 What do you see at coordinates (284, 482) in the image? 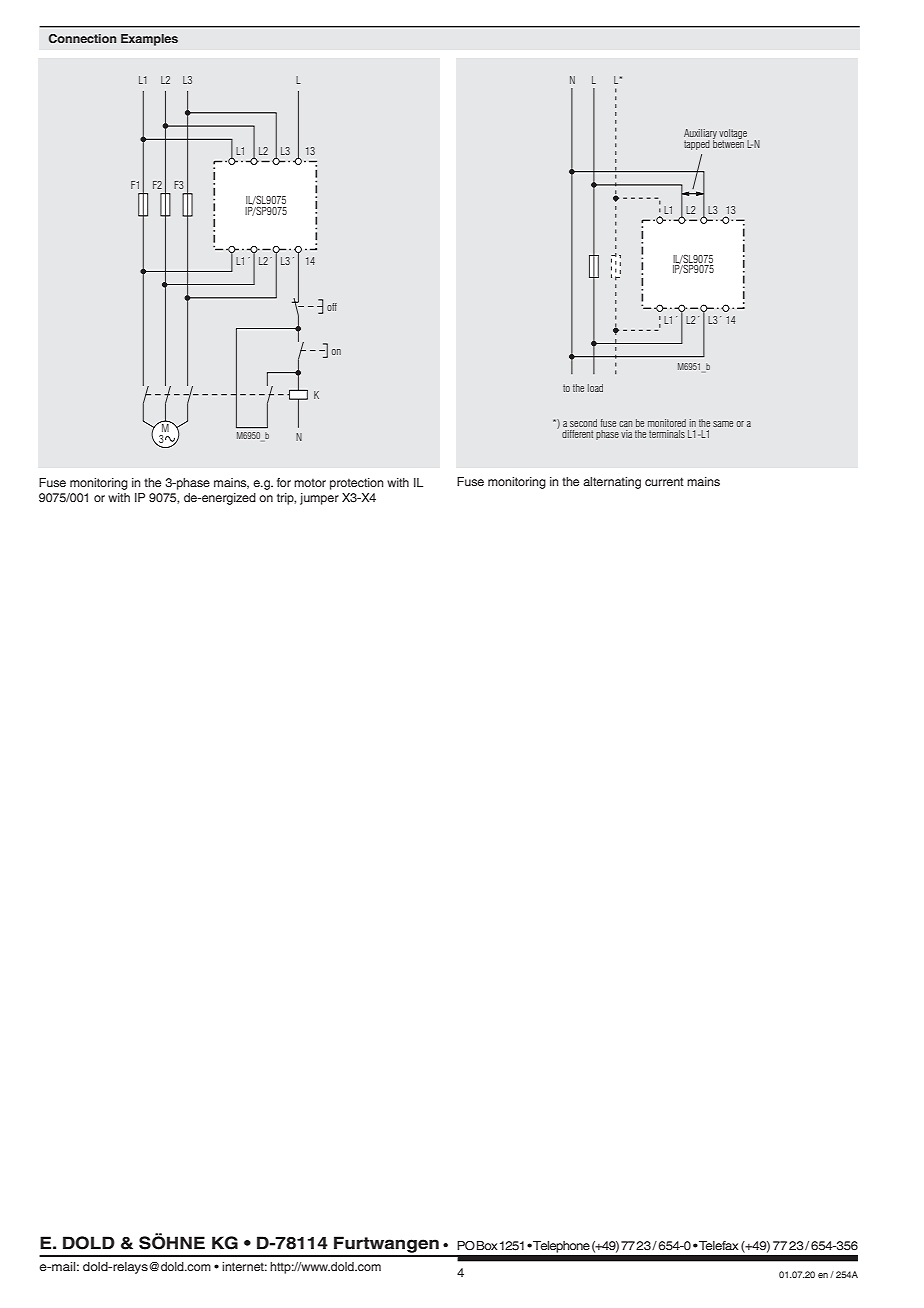
I see `for` at bounding box center [284, 482].
